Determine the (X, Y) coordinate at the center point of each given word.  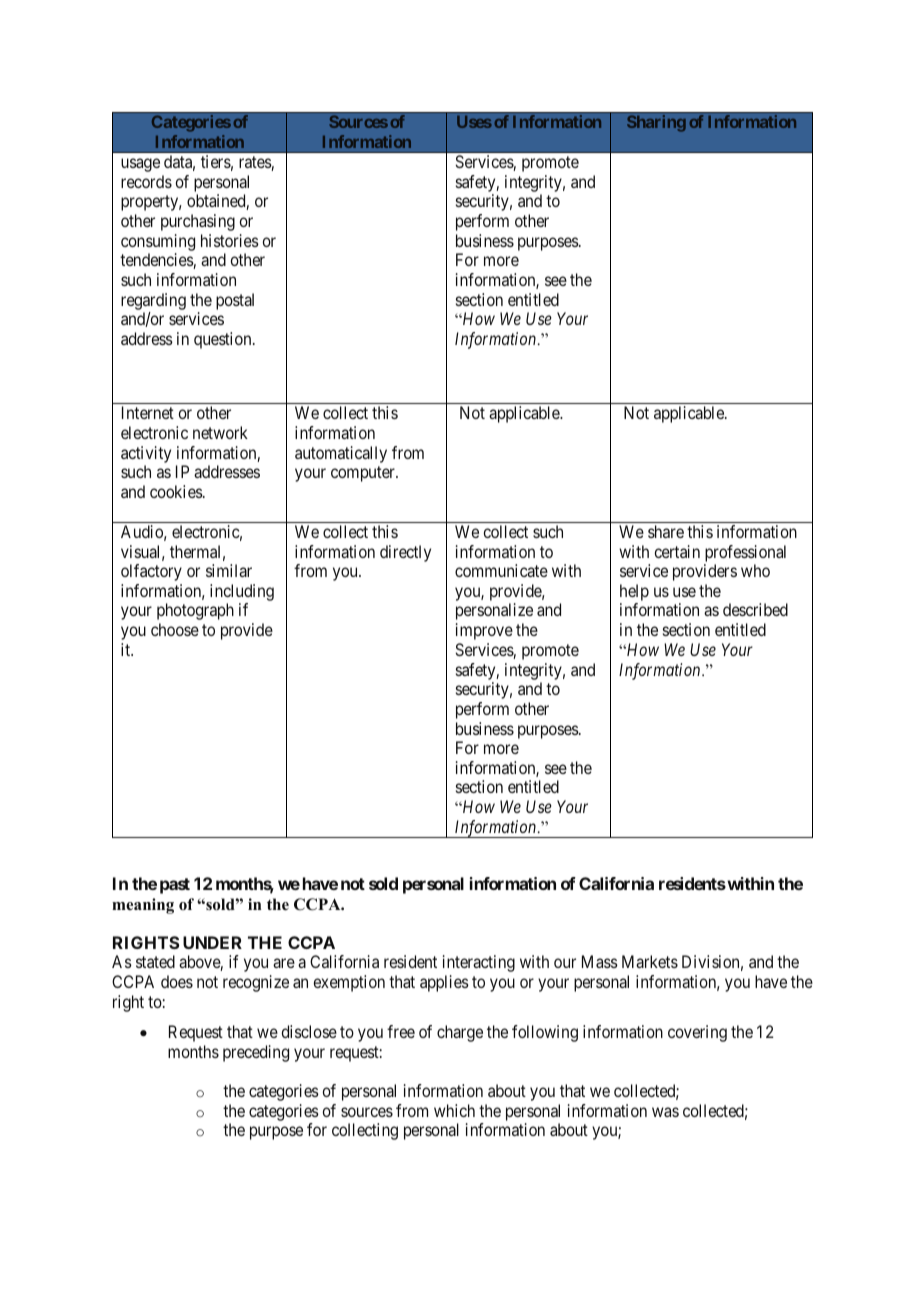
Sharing (656, 123)
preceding (256, 1053)
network (220, 432)
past (175, 886)
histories (230, 240)
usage (140, 165)
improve (484, 631)
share (666, 531)
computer (364, 474)
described (755, 609)
